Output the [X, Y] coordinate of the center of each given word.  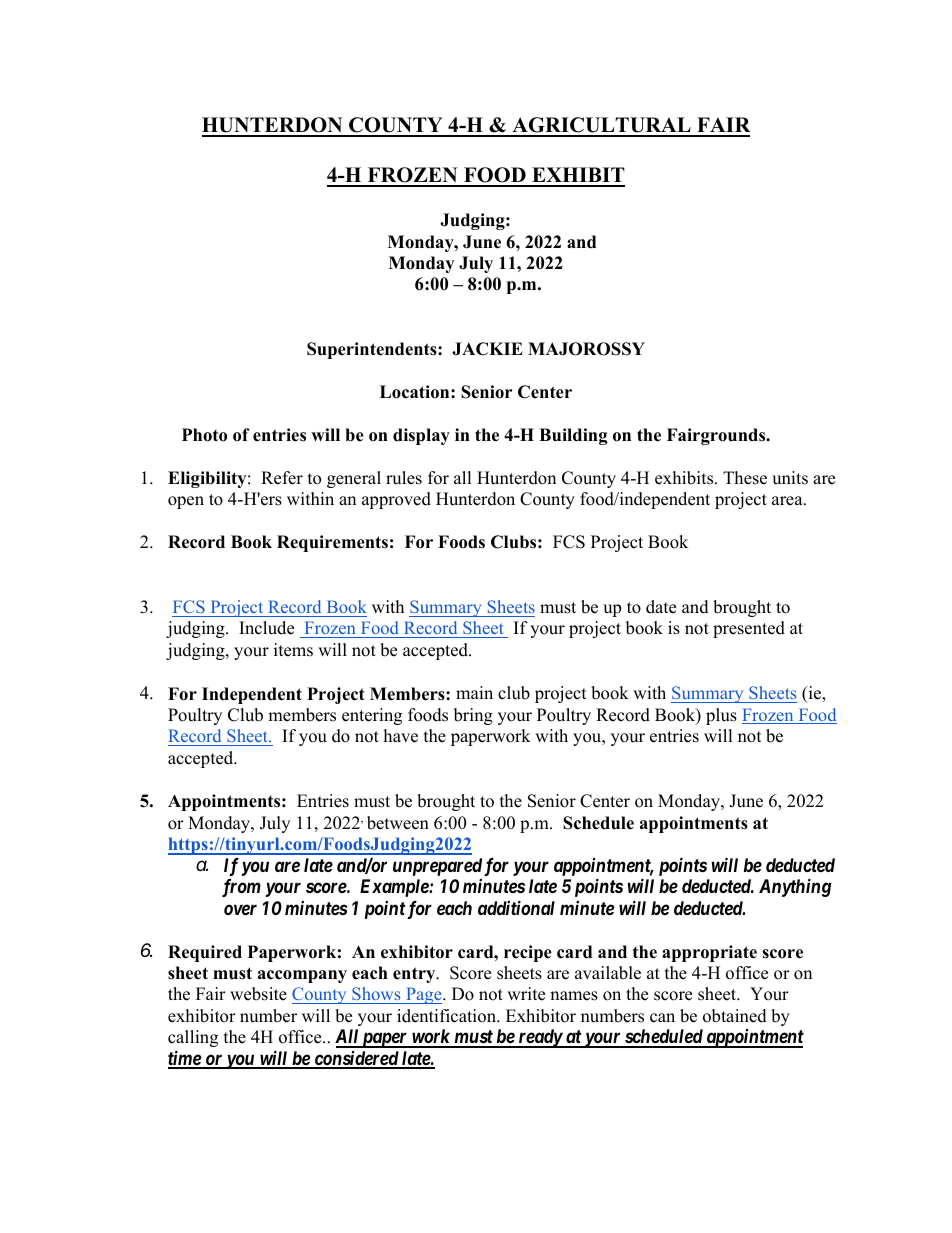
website [258, 994]
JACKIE [487, 349]
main [474, 692]
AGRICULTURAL [601, 126]
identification [447, 1016]
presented [749, 629]
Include [266, 628]
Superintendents [373, 350]
